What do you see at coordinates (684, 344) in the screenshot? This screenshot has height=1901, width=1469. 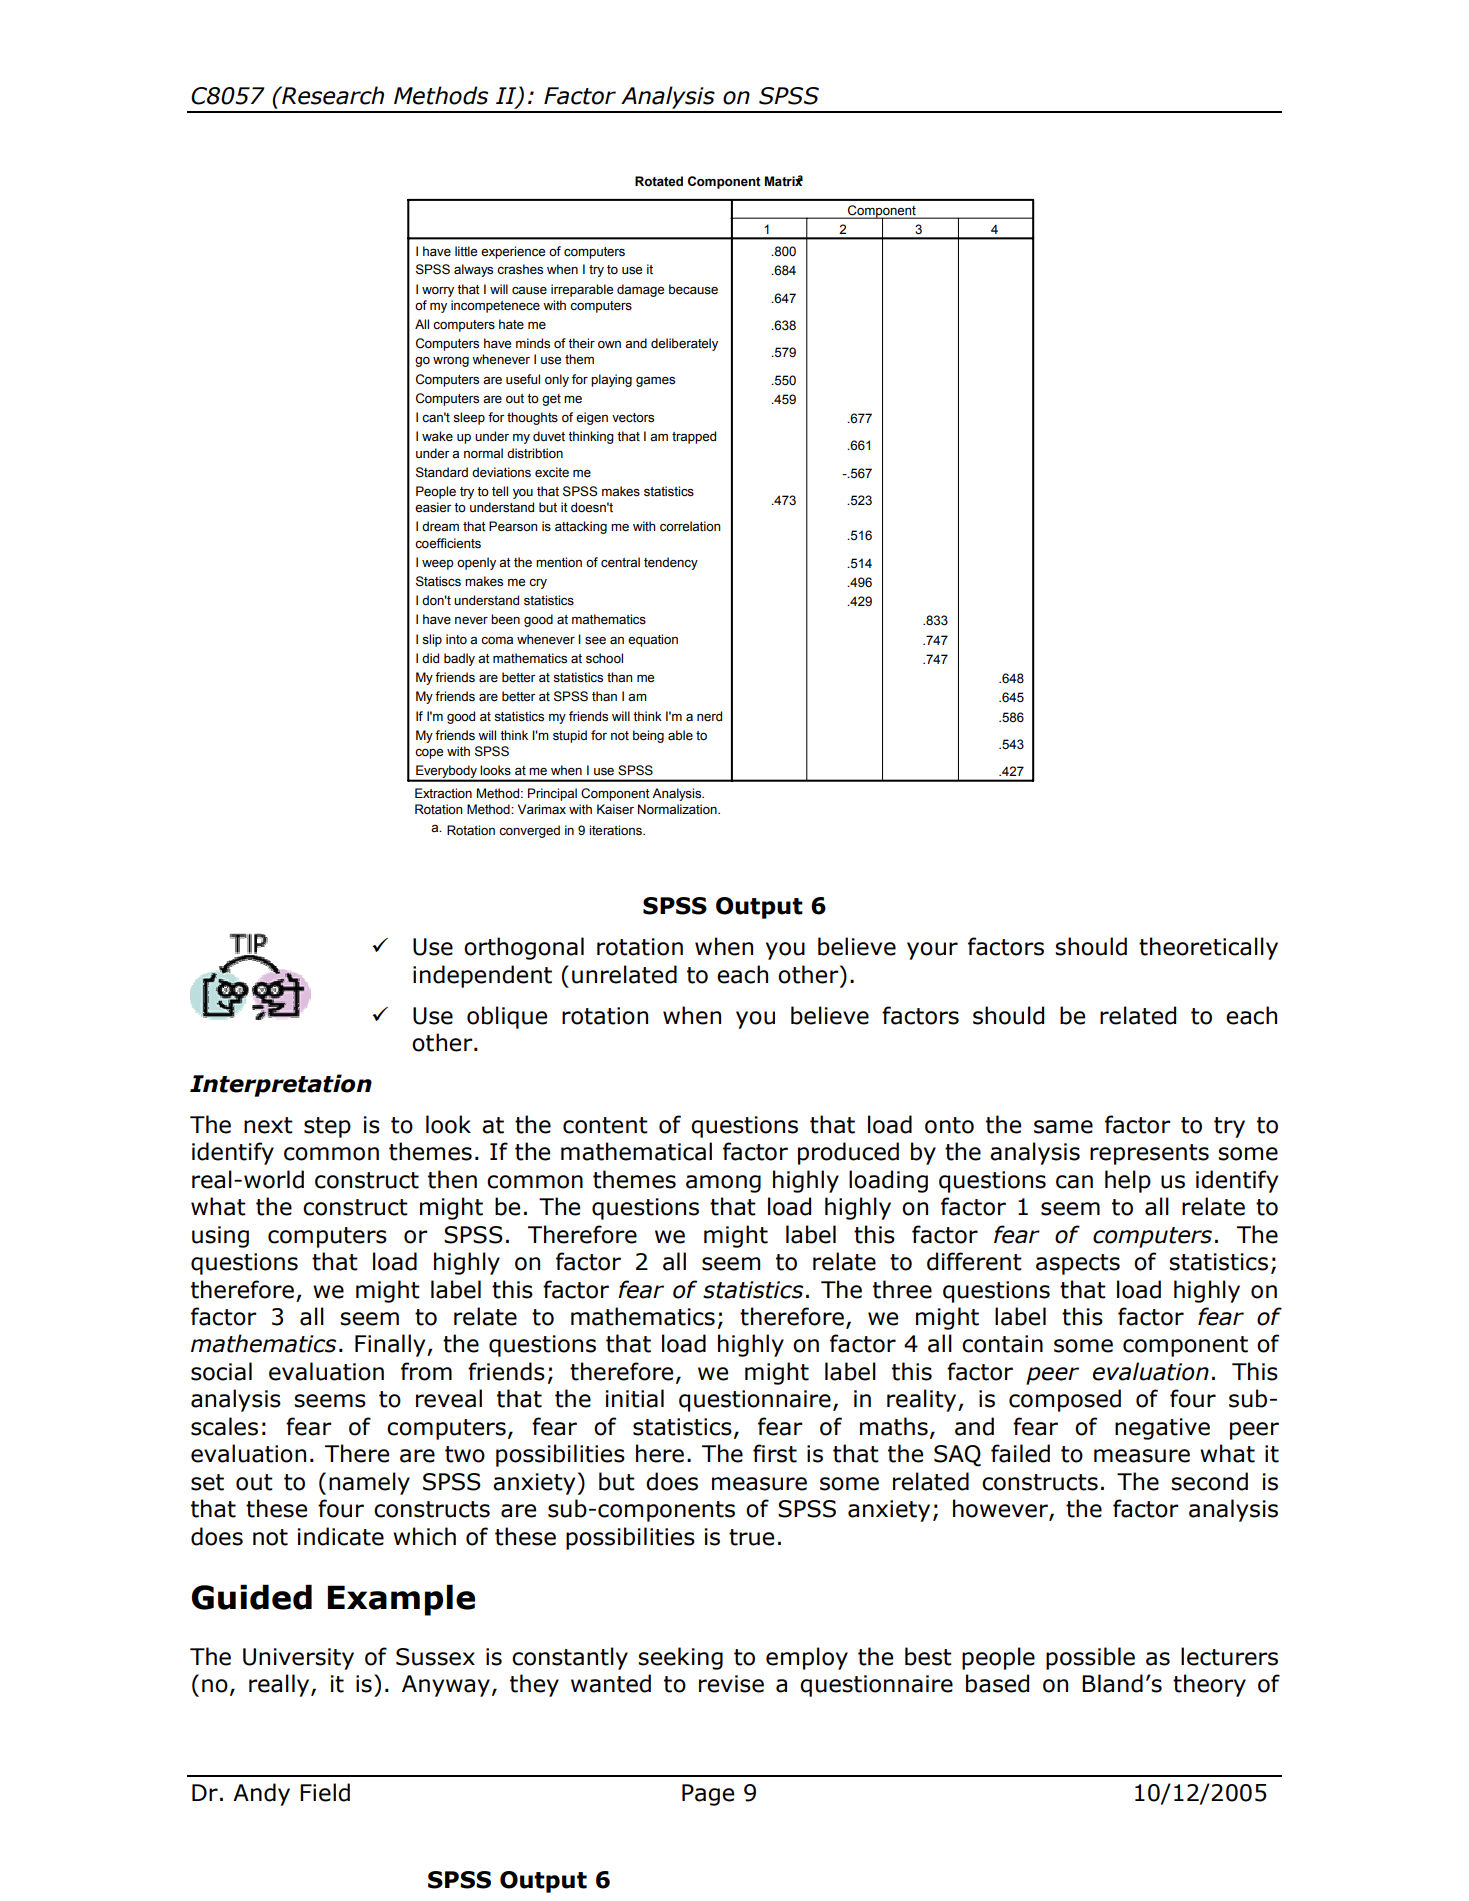 I see `deliberately` at bounding box center [684, 344].
